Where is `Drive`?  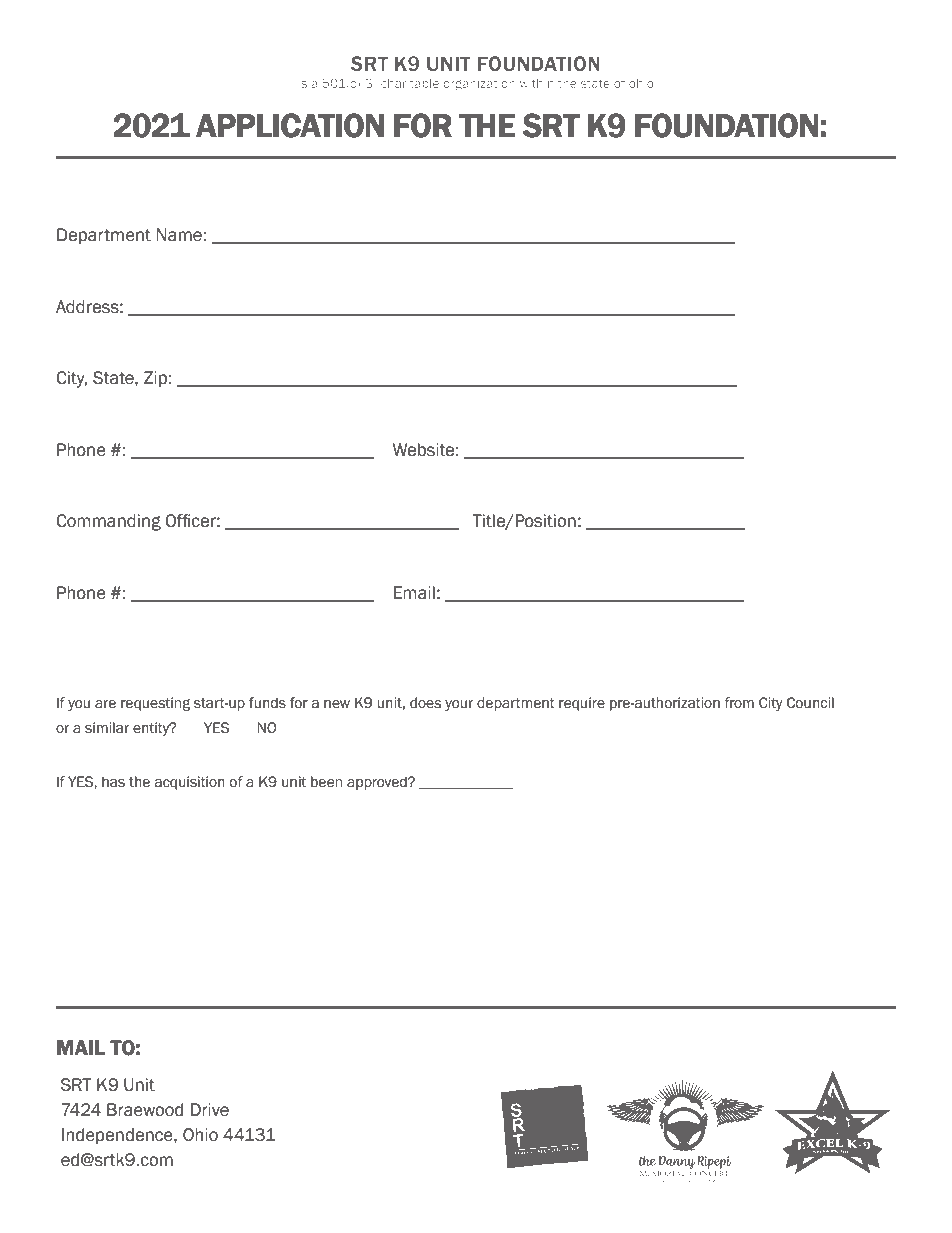 Drive is located at coordinates (209, 1110).
